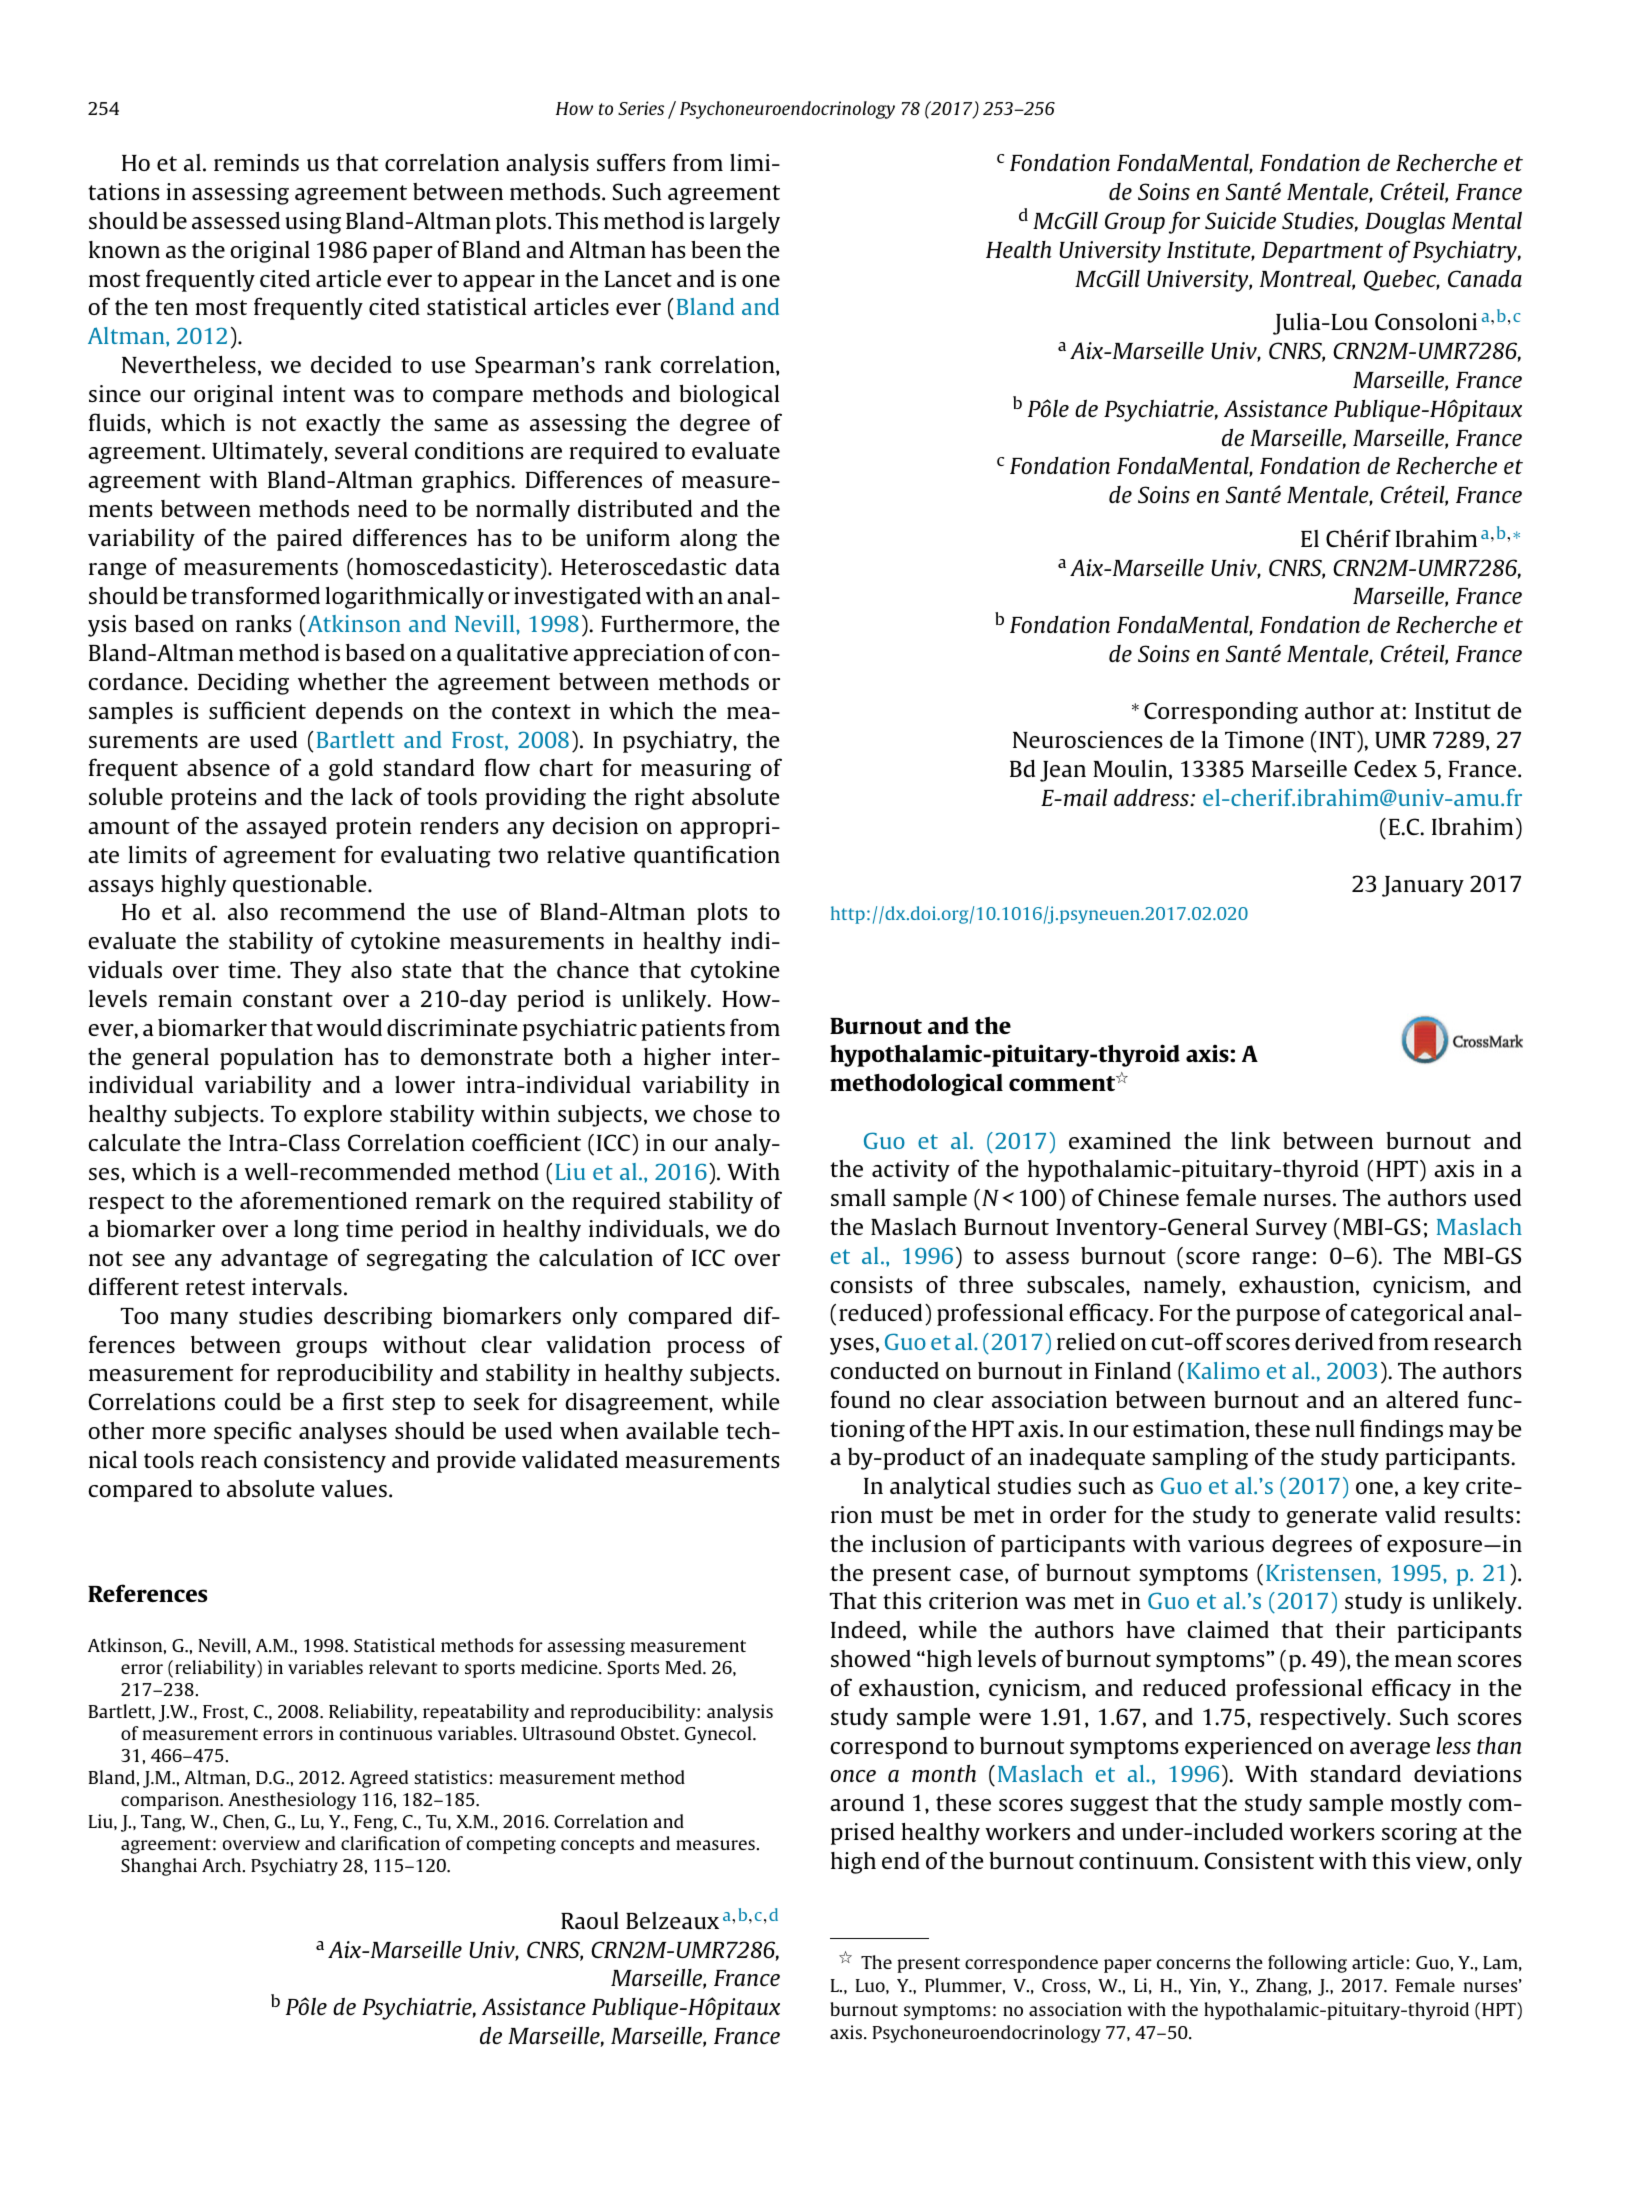  I want to click on link, so click(1250, 1140).
